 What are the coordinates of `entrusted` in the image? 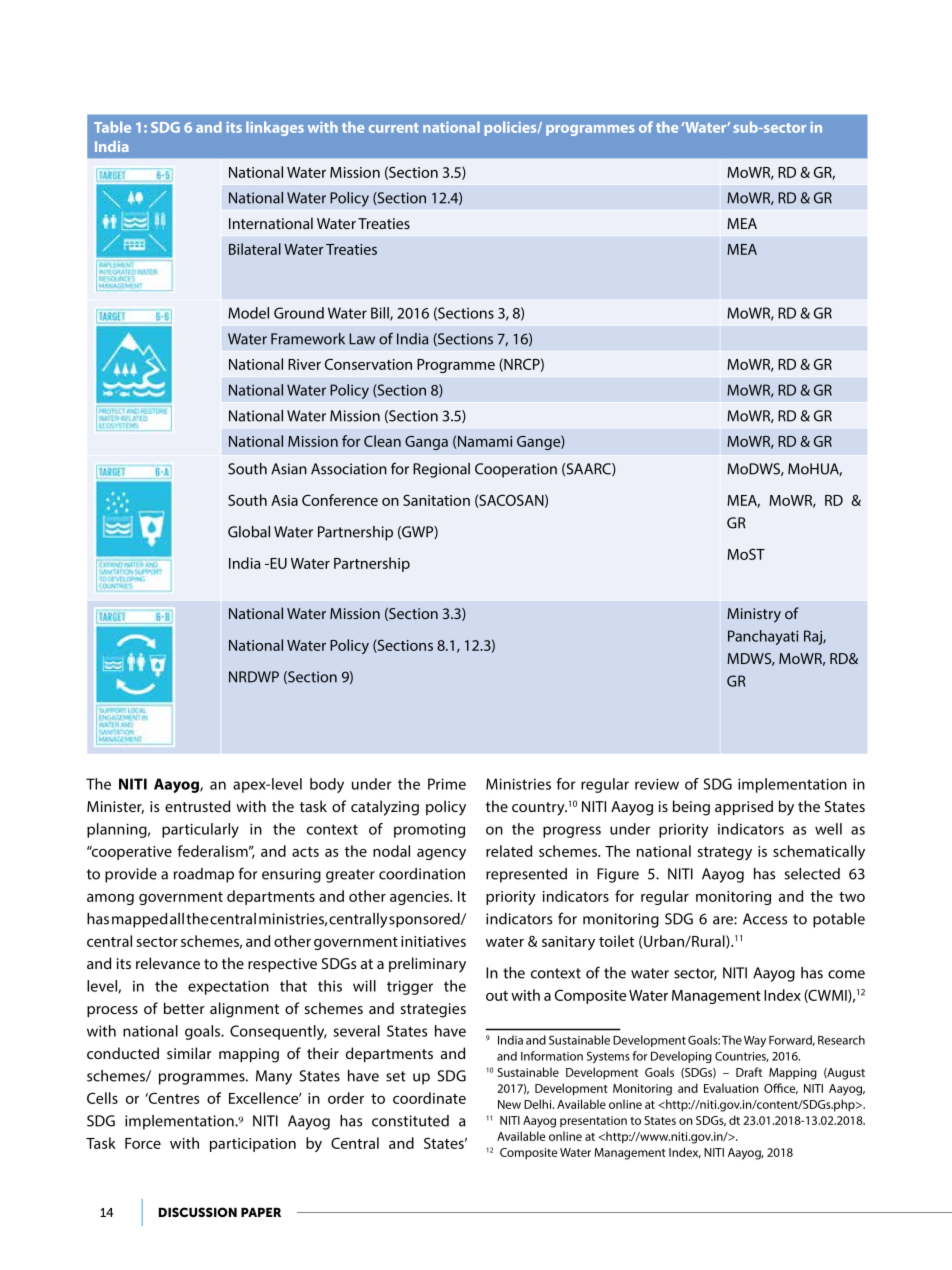 It's located at (197, 806).
